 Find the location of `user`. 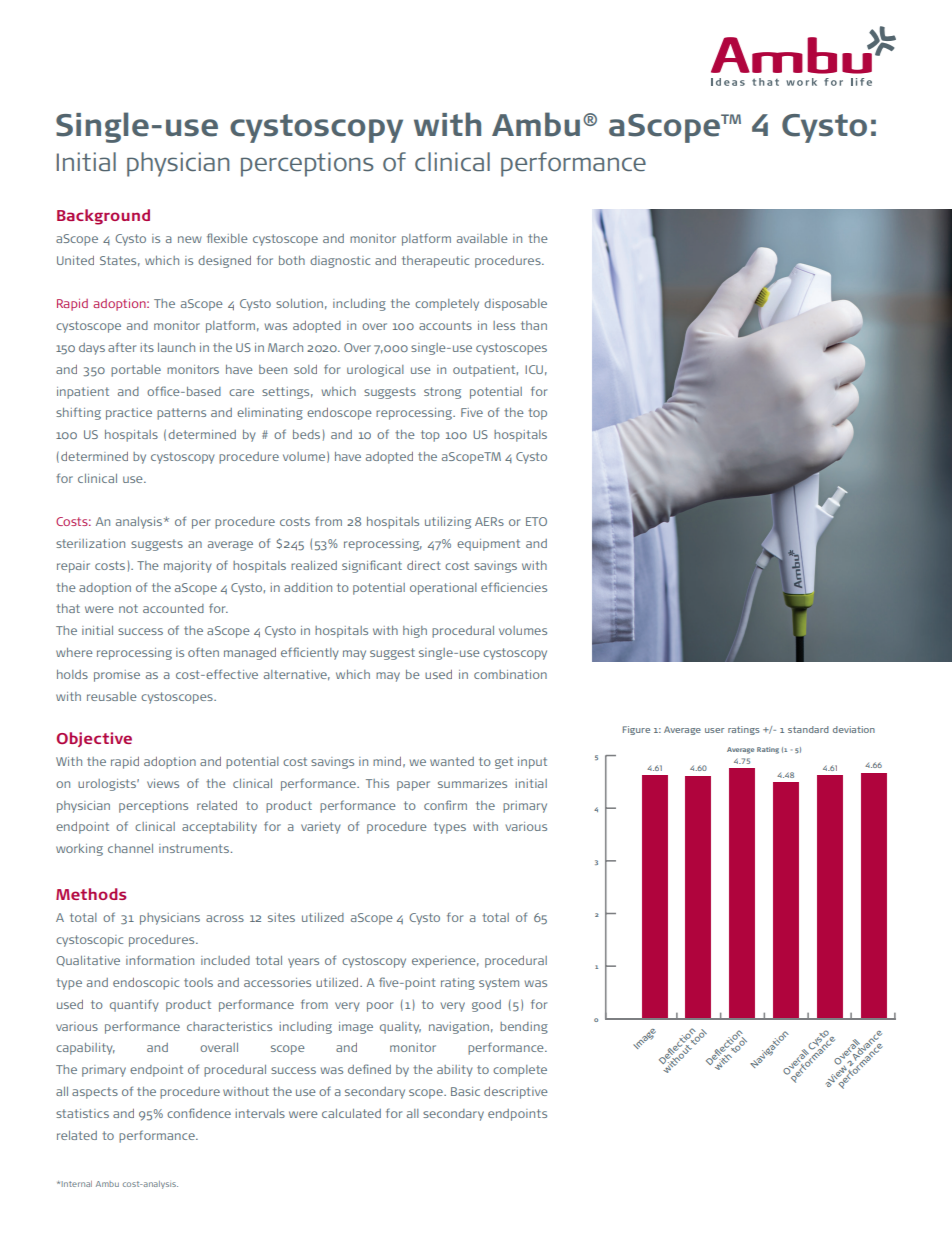

user is located at coordinates (714, 730).
